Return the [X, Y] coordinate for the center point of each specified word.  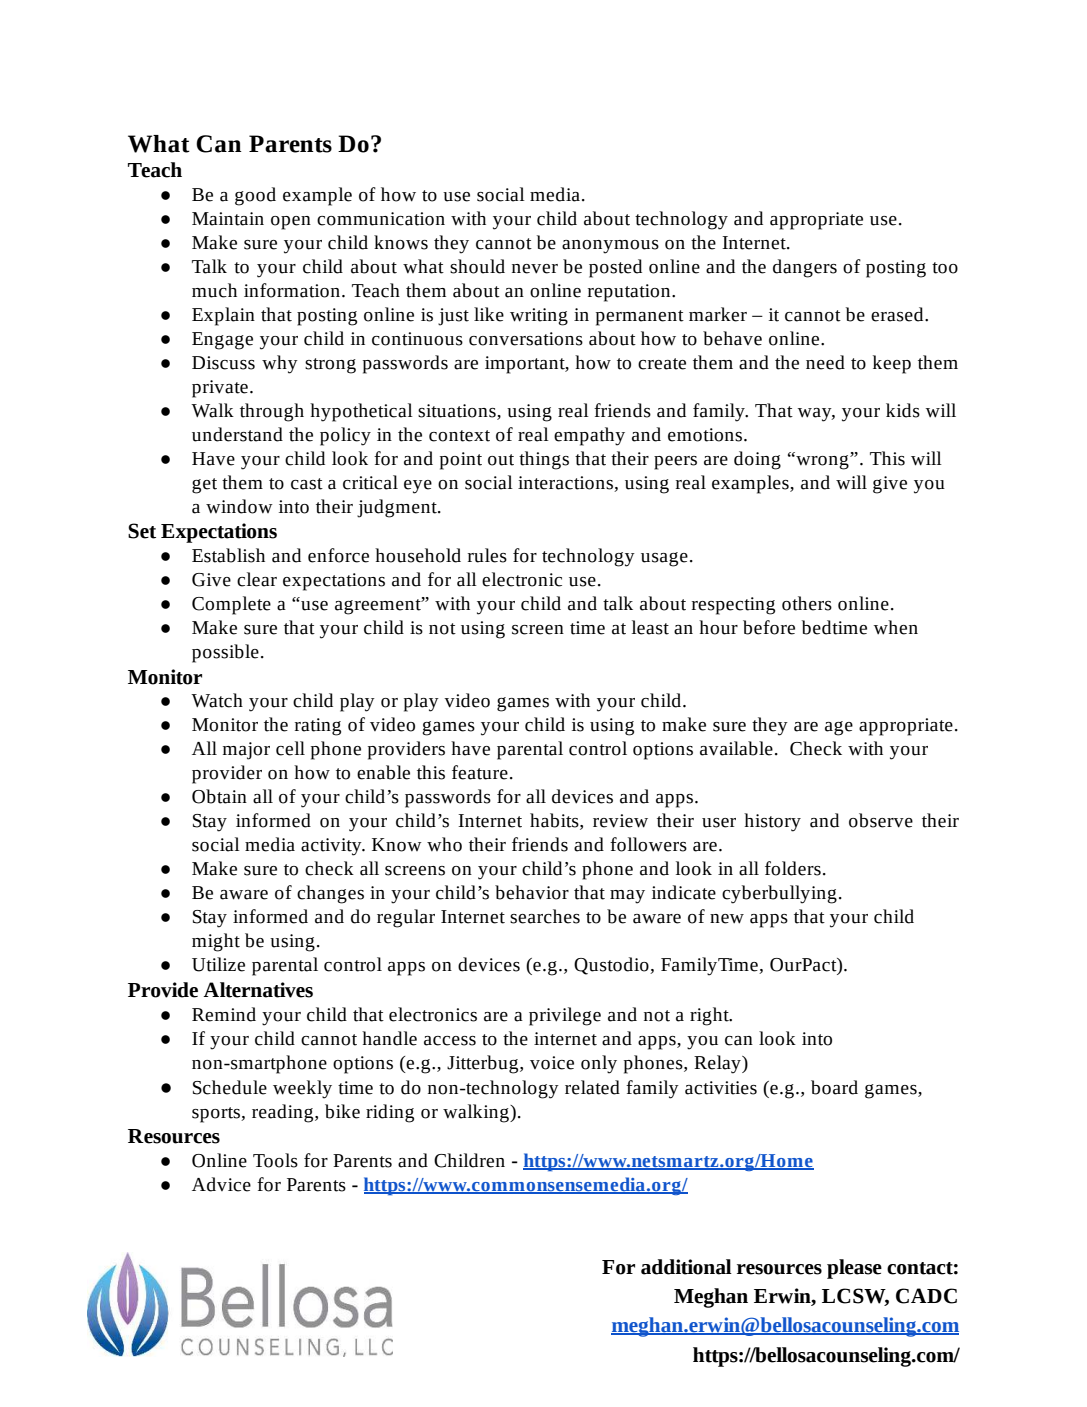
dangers [805, 268]
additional [686, 1267]
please [854, 1269]
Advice [221, 1184]
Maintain [228, 219]
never [535, 269]
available [736, 748]
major [246, 751]
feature [480, 772]
